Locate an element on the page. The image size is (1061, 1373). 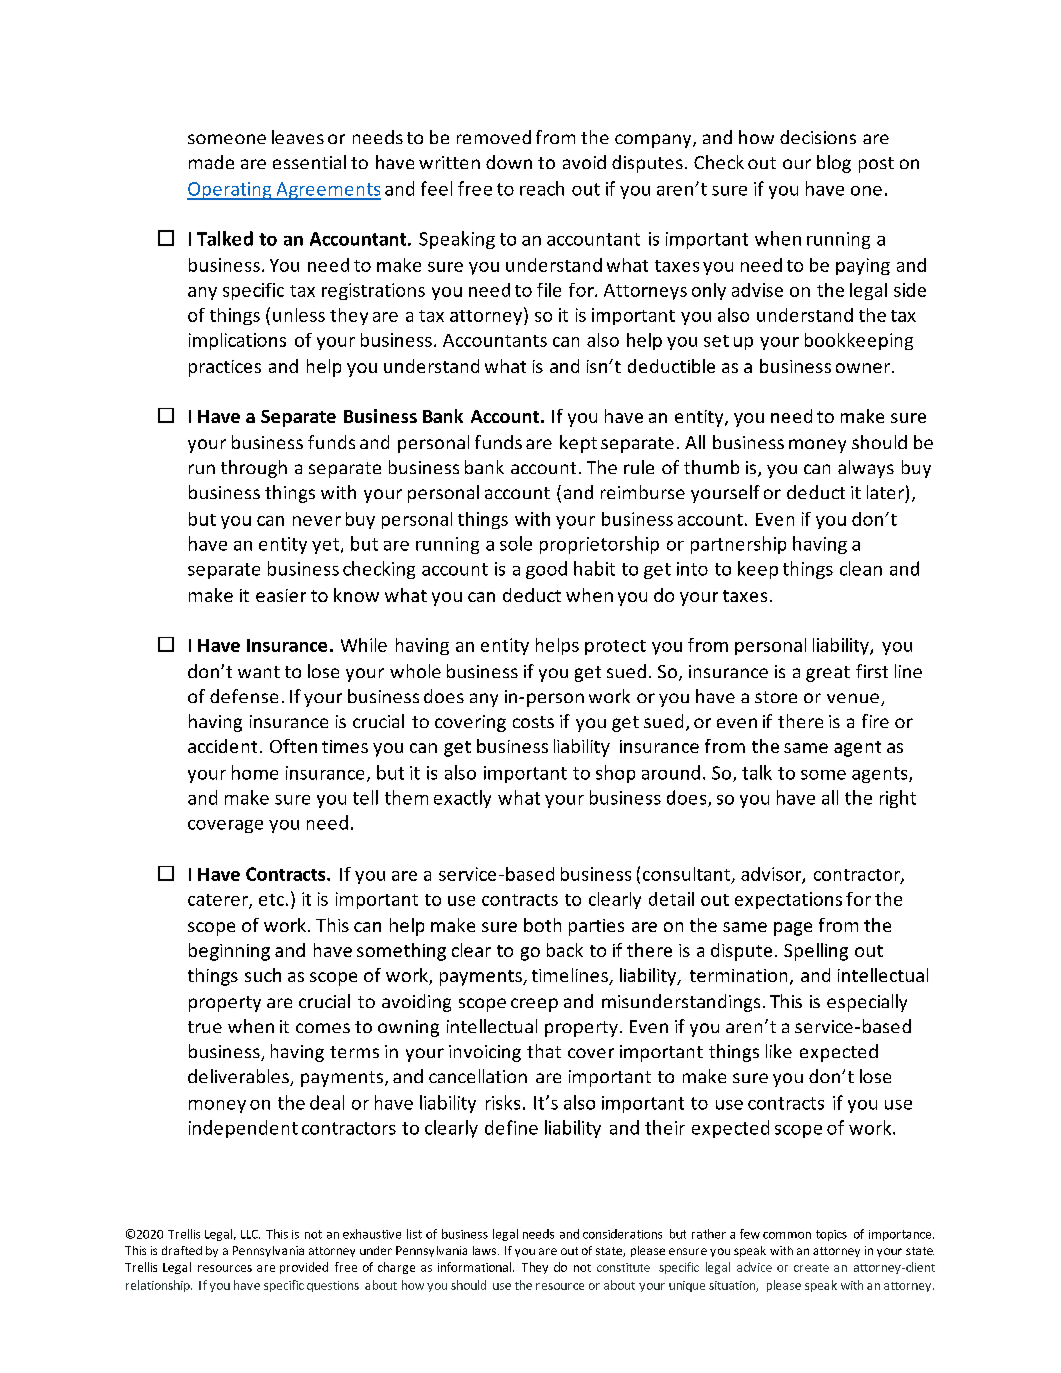
Spelling is located at coordinates (816, 952).
